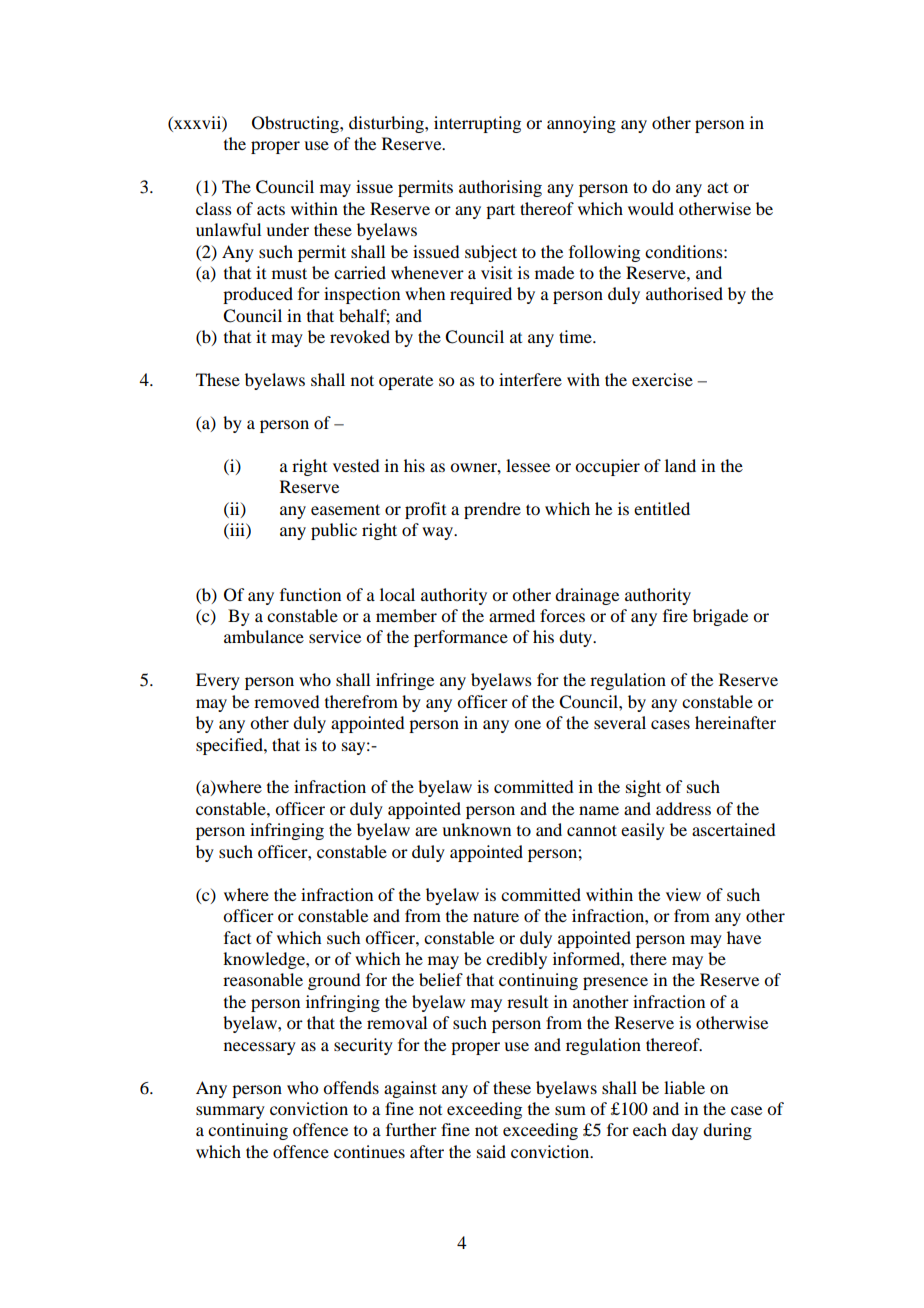 The width and height of the screenshot is (924, 1308). I want to click on said, so click(491, 1151).
